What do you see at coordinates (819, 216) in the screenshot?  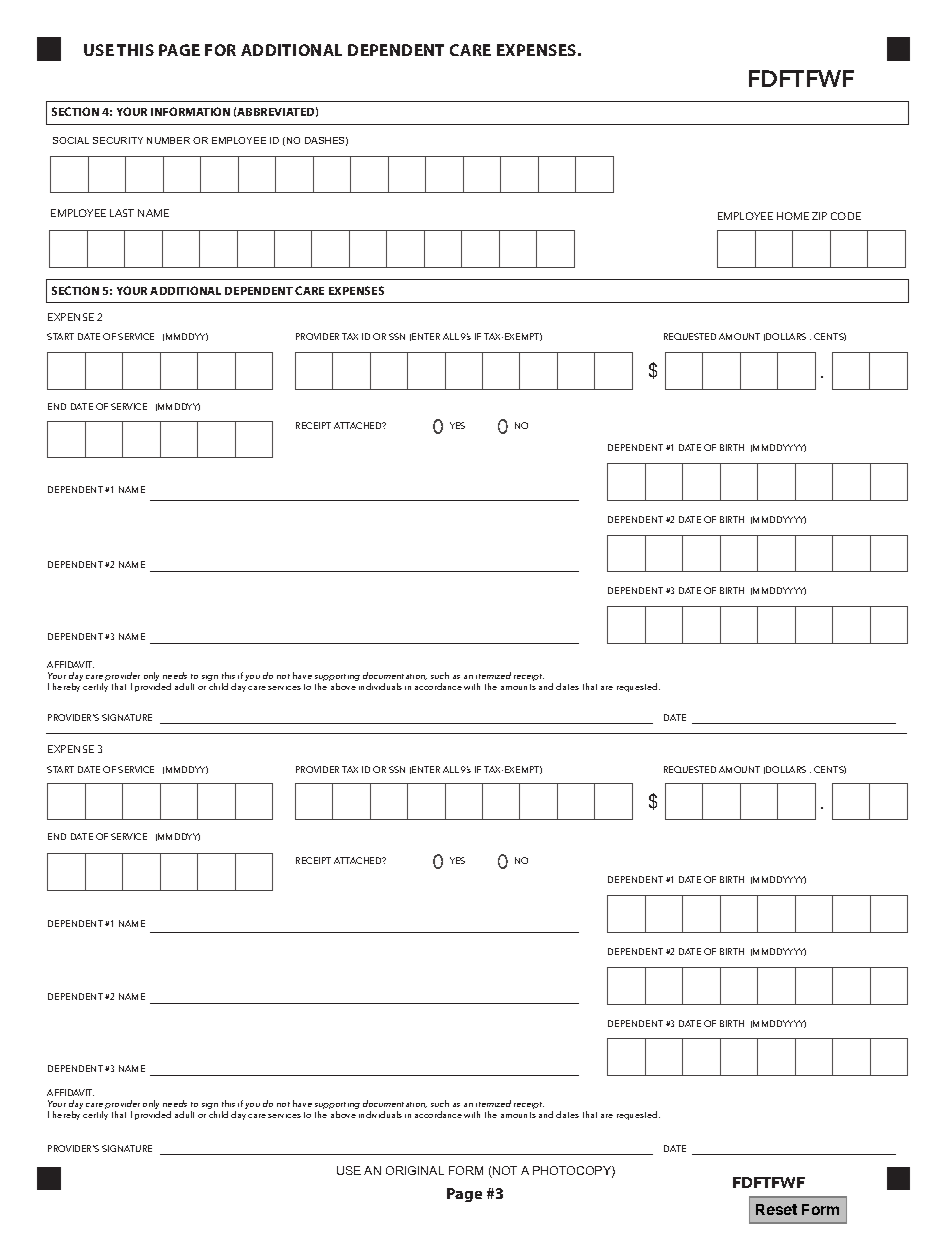 I see `ZIP` at bounding box center [819, 216].
